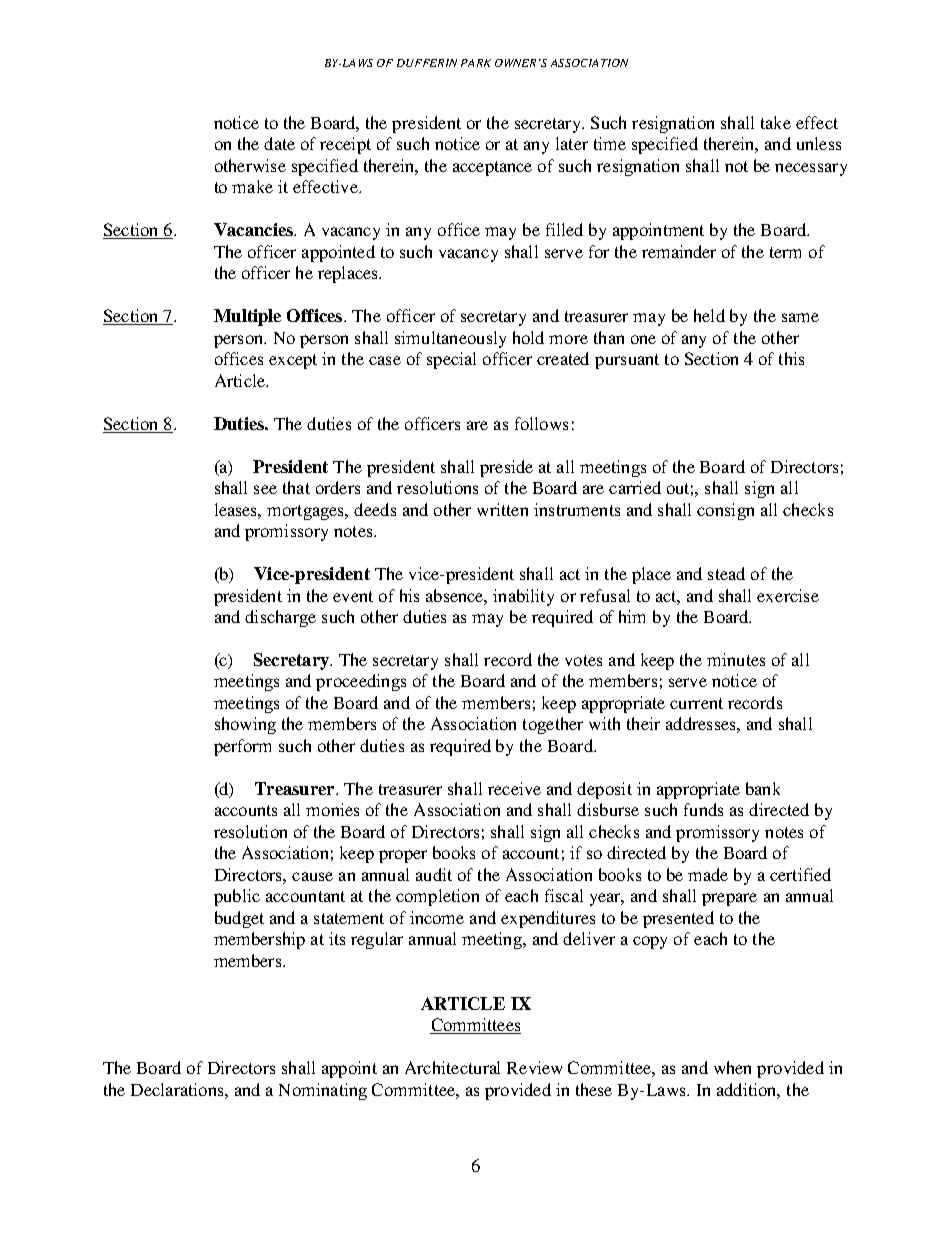  I want to click on held, so click(709, 315).
